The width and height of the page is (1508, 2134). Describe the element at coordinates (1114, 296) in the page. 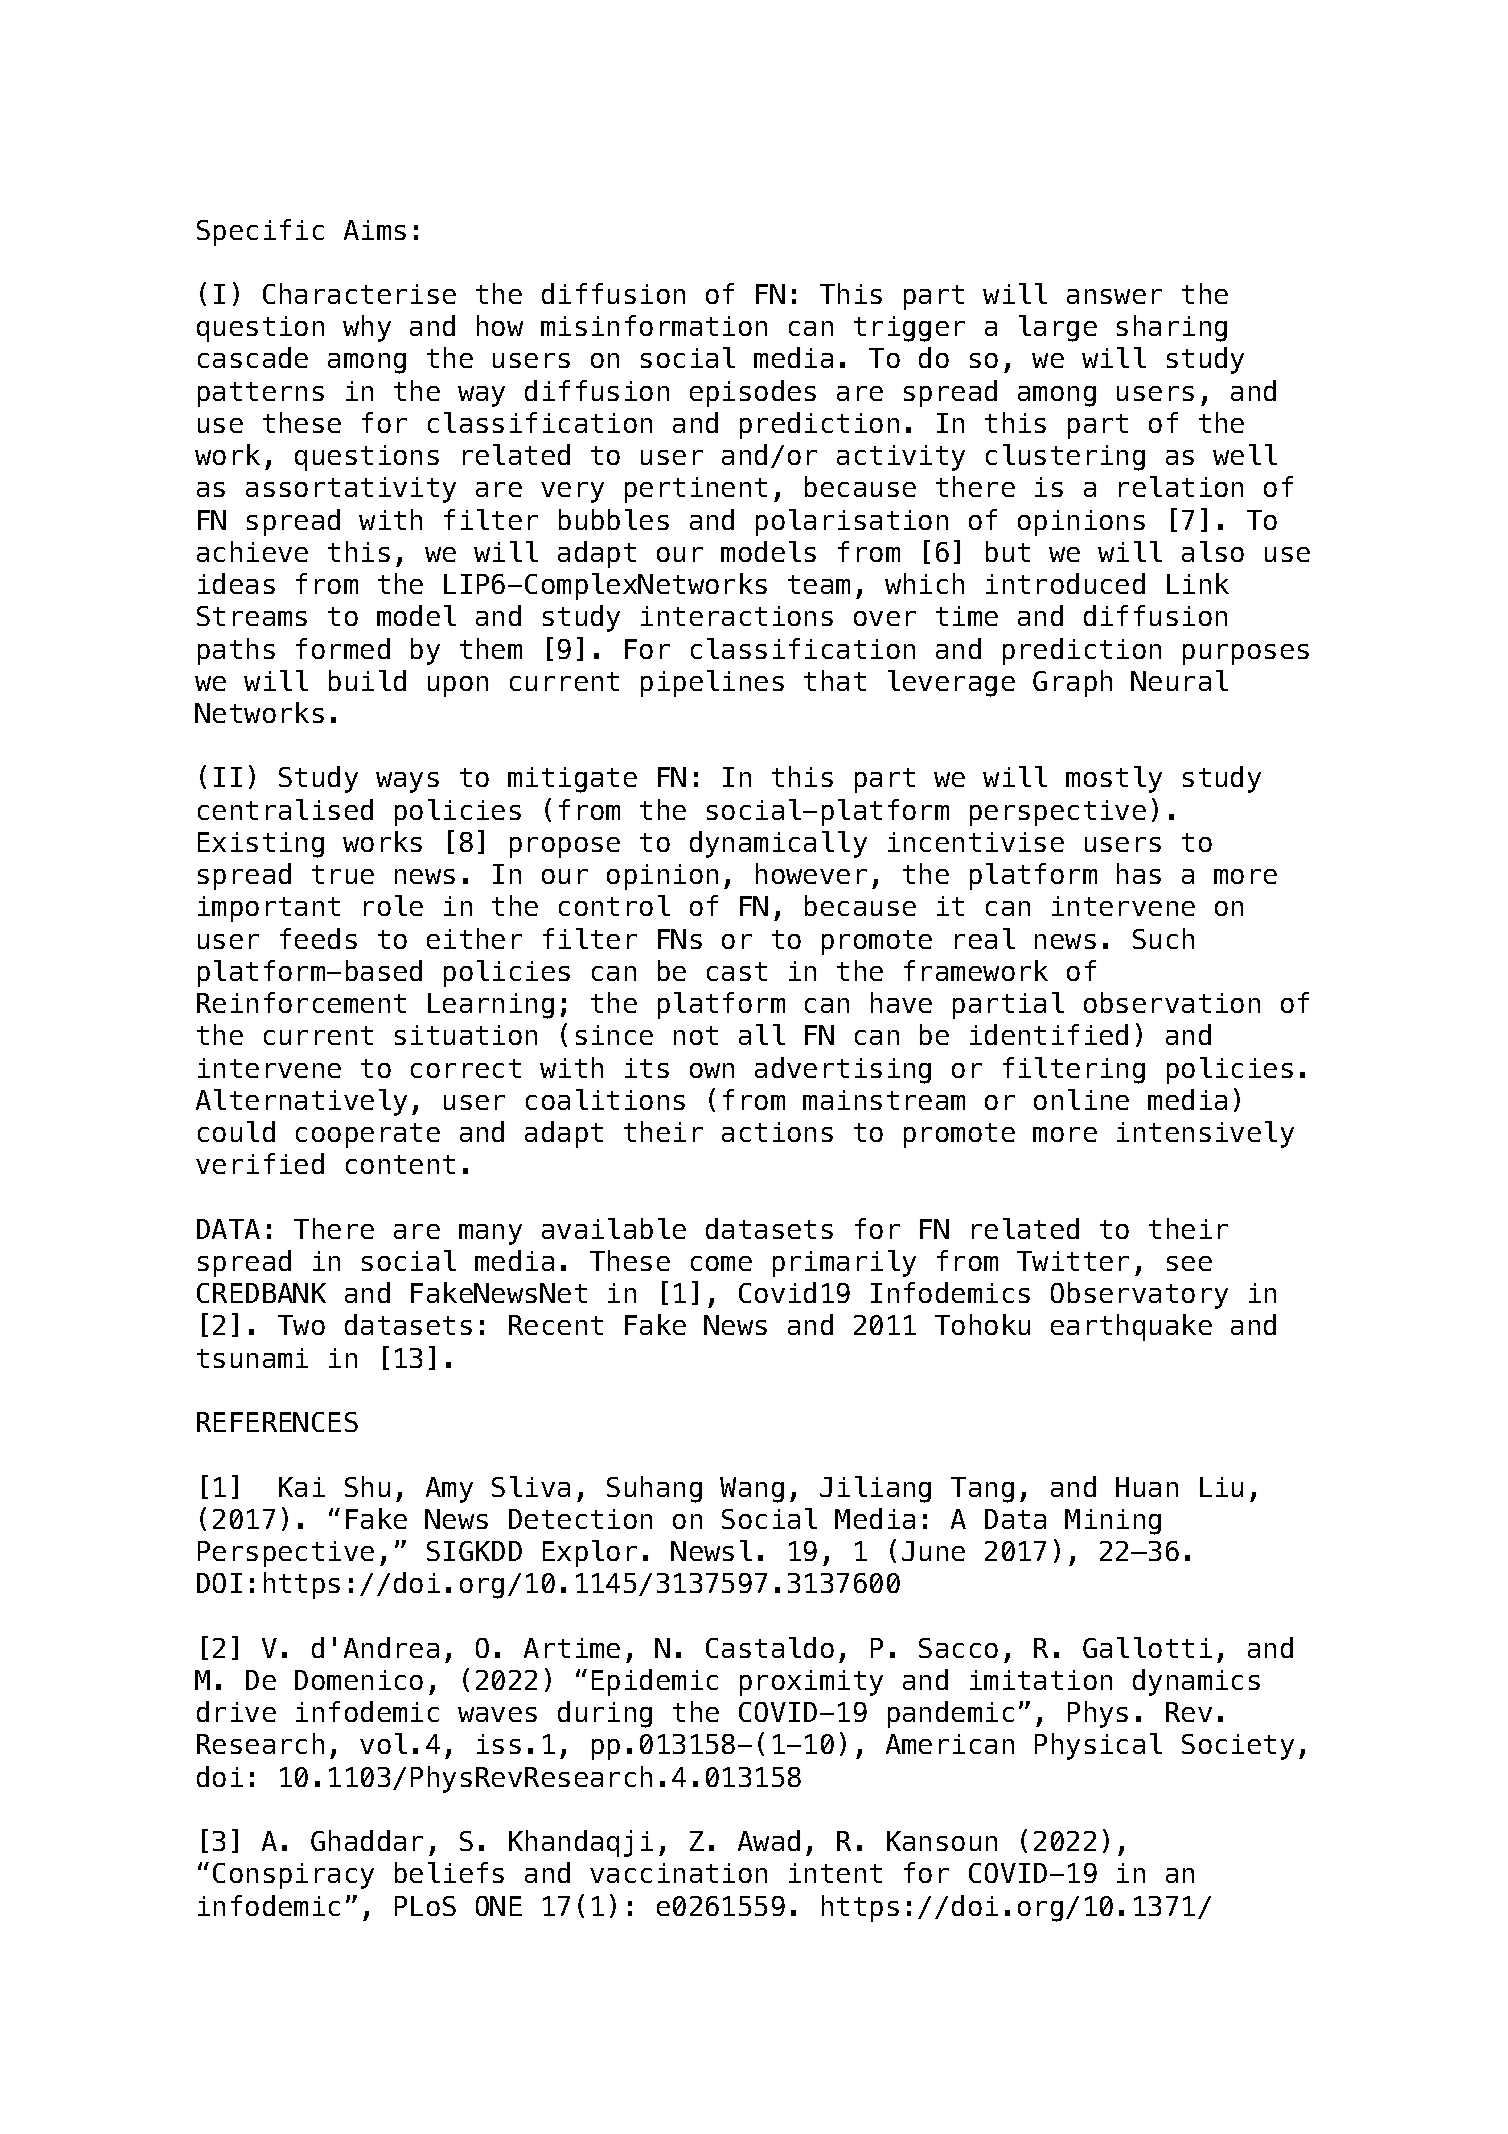

I see `answer` at that location.
